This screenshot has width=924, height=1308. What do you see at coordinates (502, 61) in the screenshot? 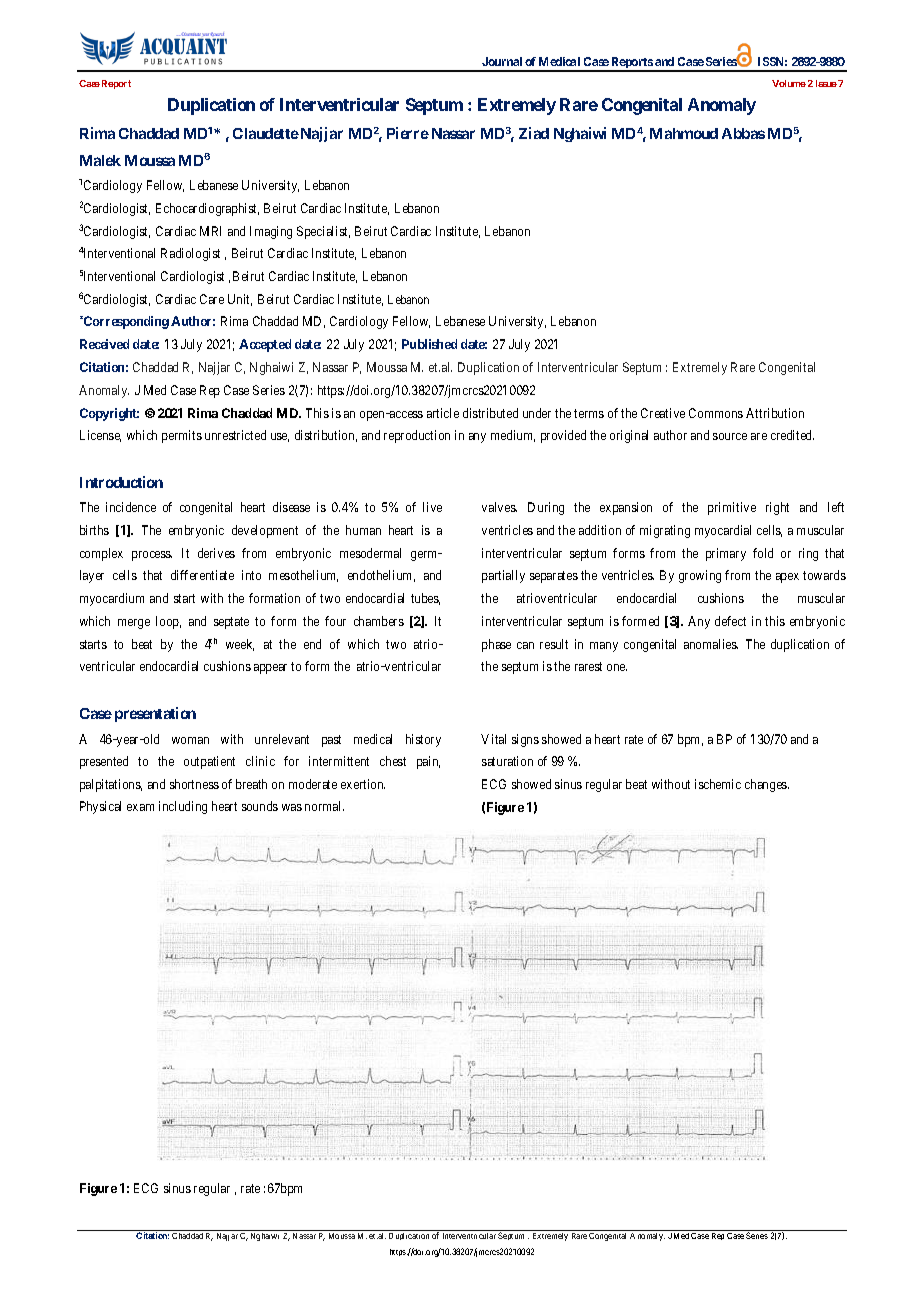
I see `Journal` at bounding box center [502, 61].
